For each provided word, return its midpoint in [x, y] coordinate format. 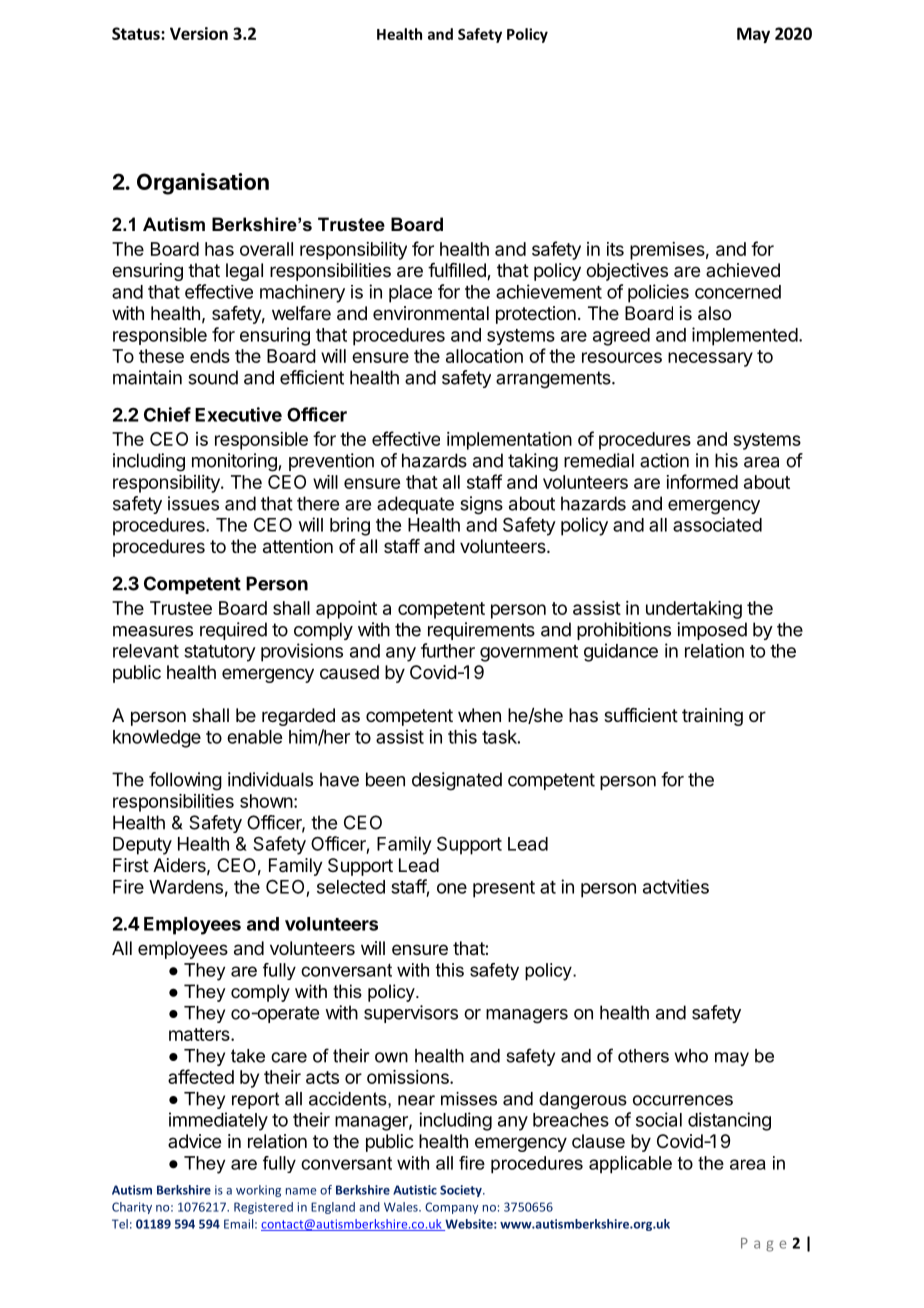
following [185, 781]
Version [199, 33]
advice [194, 1141]
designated [457, 781]
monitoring [234, 462]
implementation [509, 441]
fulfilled [458, 271]
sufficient [641, 715]
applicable [630, 1165]
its [615, 249]
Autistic [415, 1190]
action [664, 460]
